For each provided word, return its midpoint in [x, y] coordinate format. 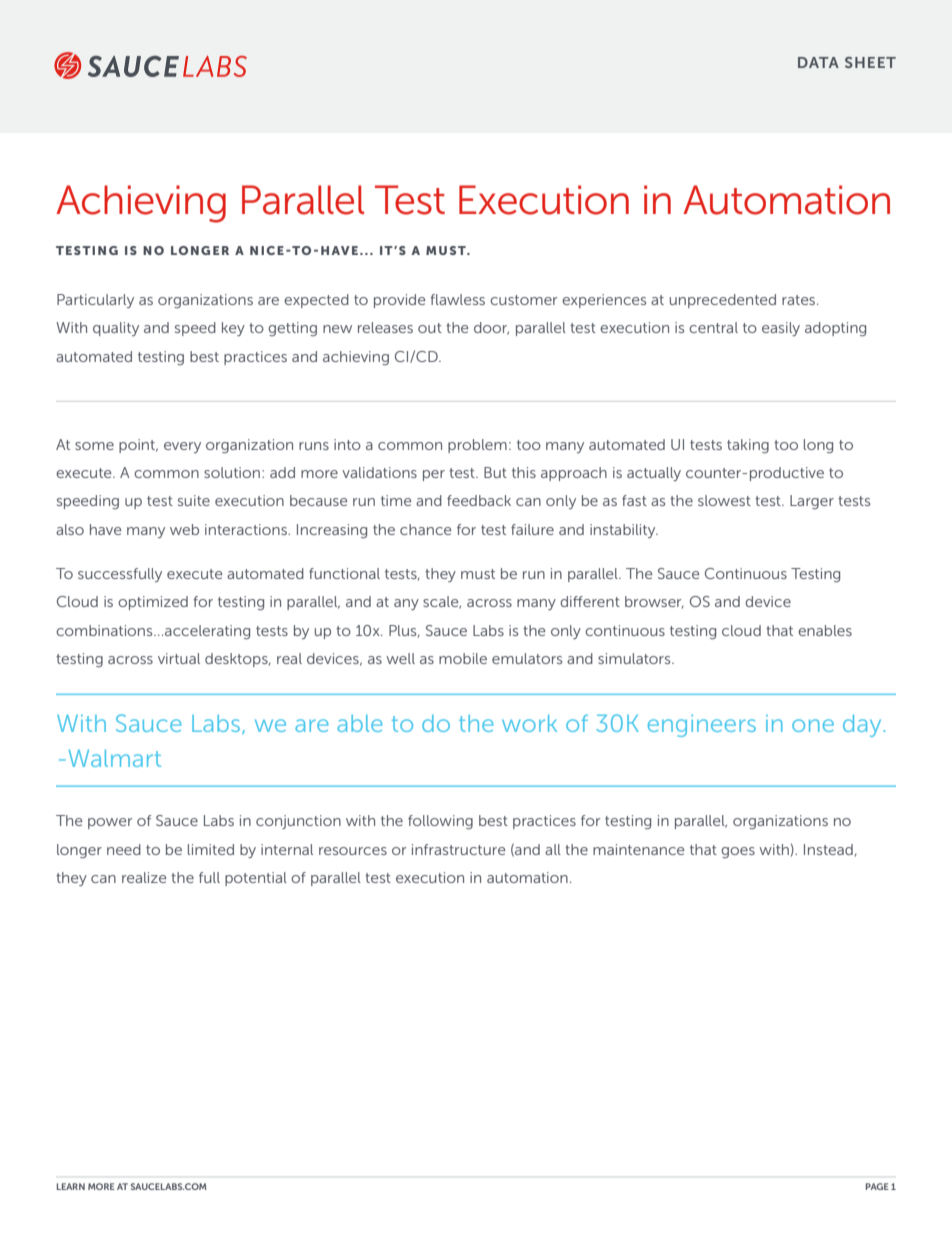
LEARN [71, 1186]
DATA [818, 62]
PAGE [877, 1186]
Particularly [95, 301]
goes [738, 852]
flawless [457, 299]
